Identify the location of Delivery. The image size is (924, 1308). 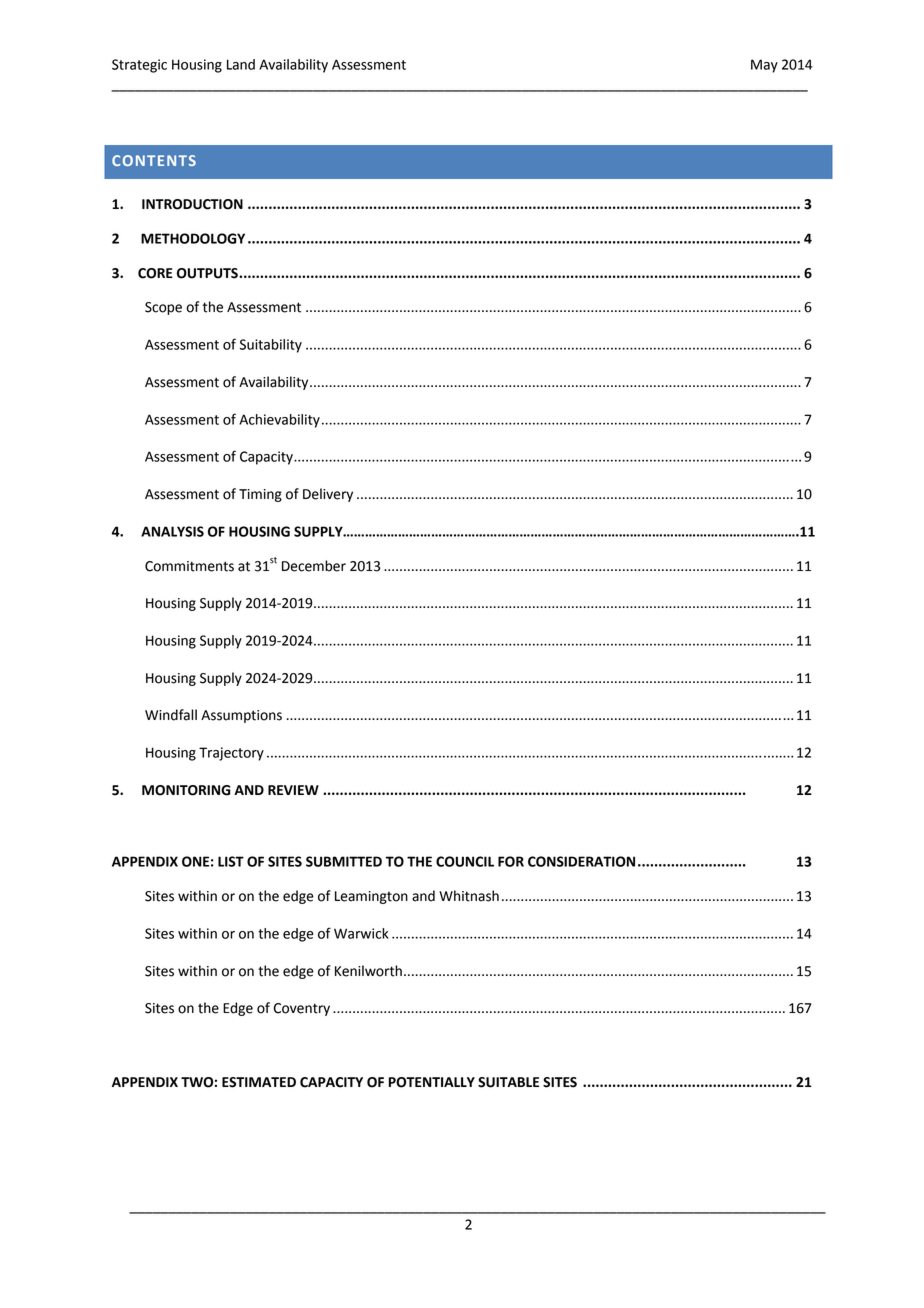
(328, 495).
